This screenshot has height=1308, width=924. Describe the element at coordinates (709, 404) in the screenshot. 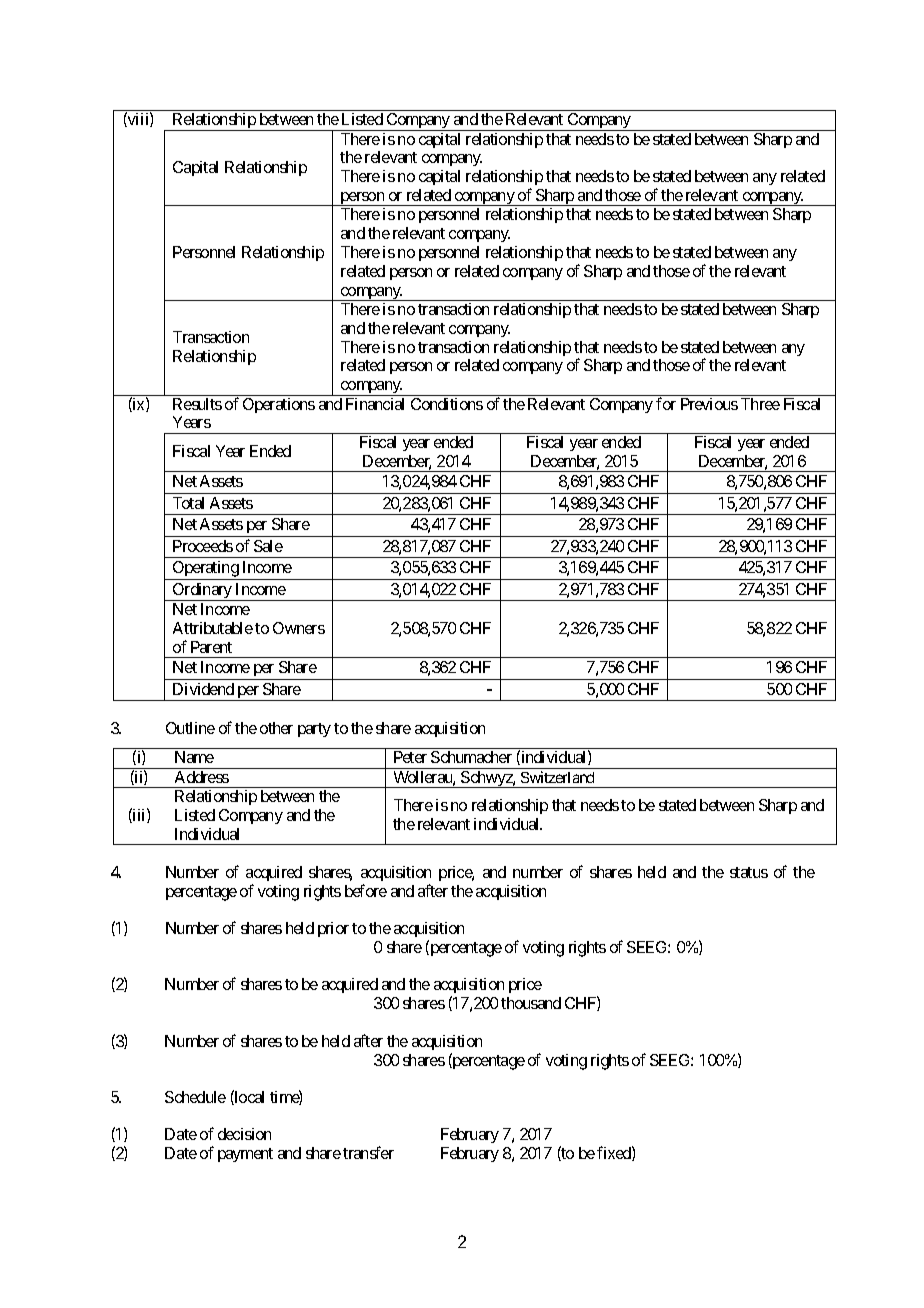

I see `Previous` at that location.
